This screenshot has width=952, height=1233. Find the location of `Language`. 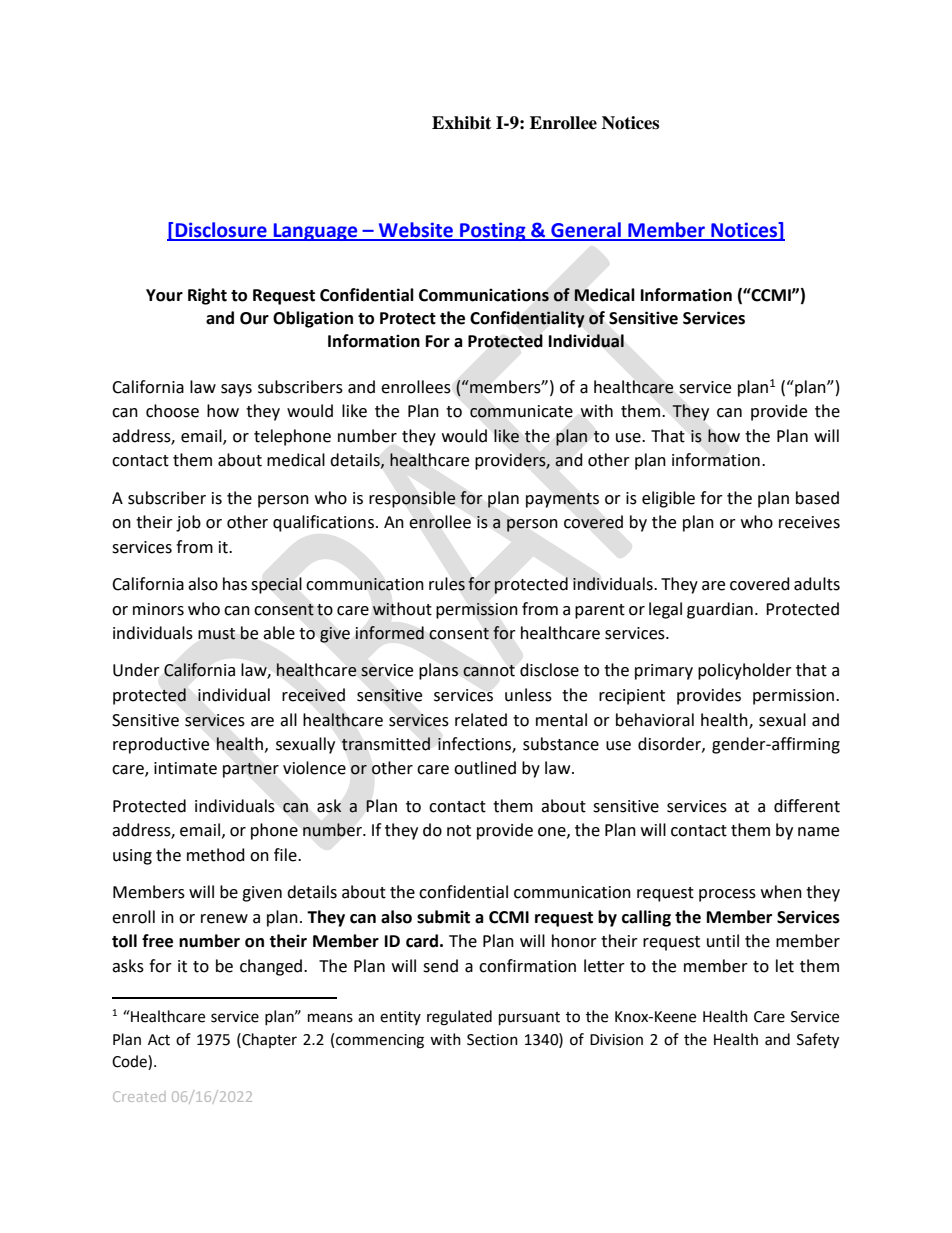

Language is located at coordinates (315, 232).
